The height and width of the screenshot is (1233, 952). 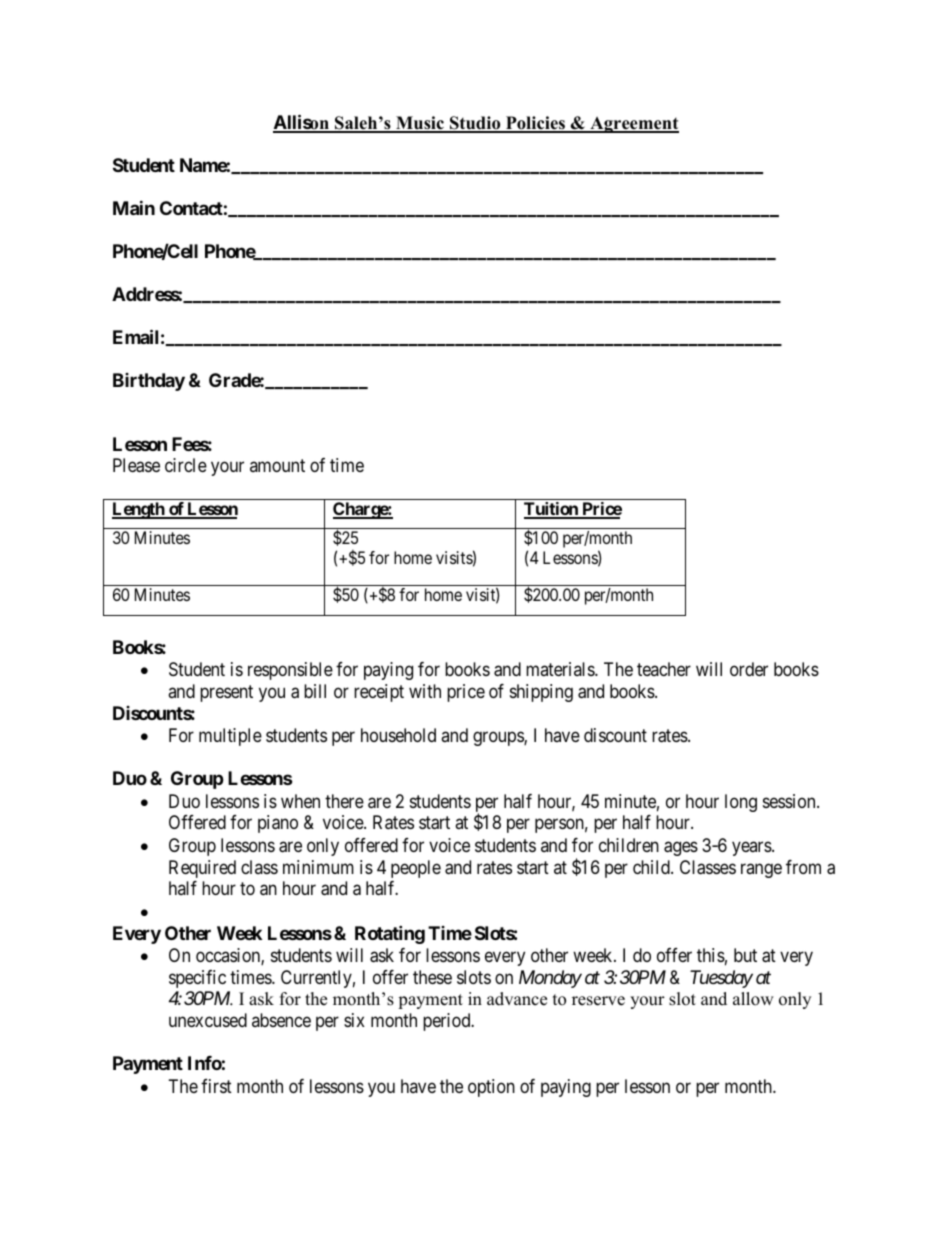 I want to click on Agreement, so click(x=633, y=125).
